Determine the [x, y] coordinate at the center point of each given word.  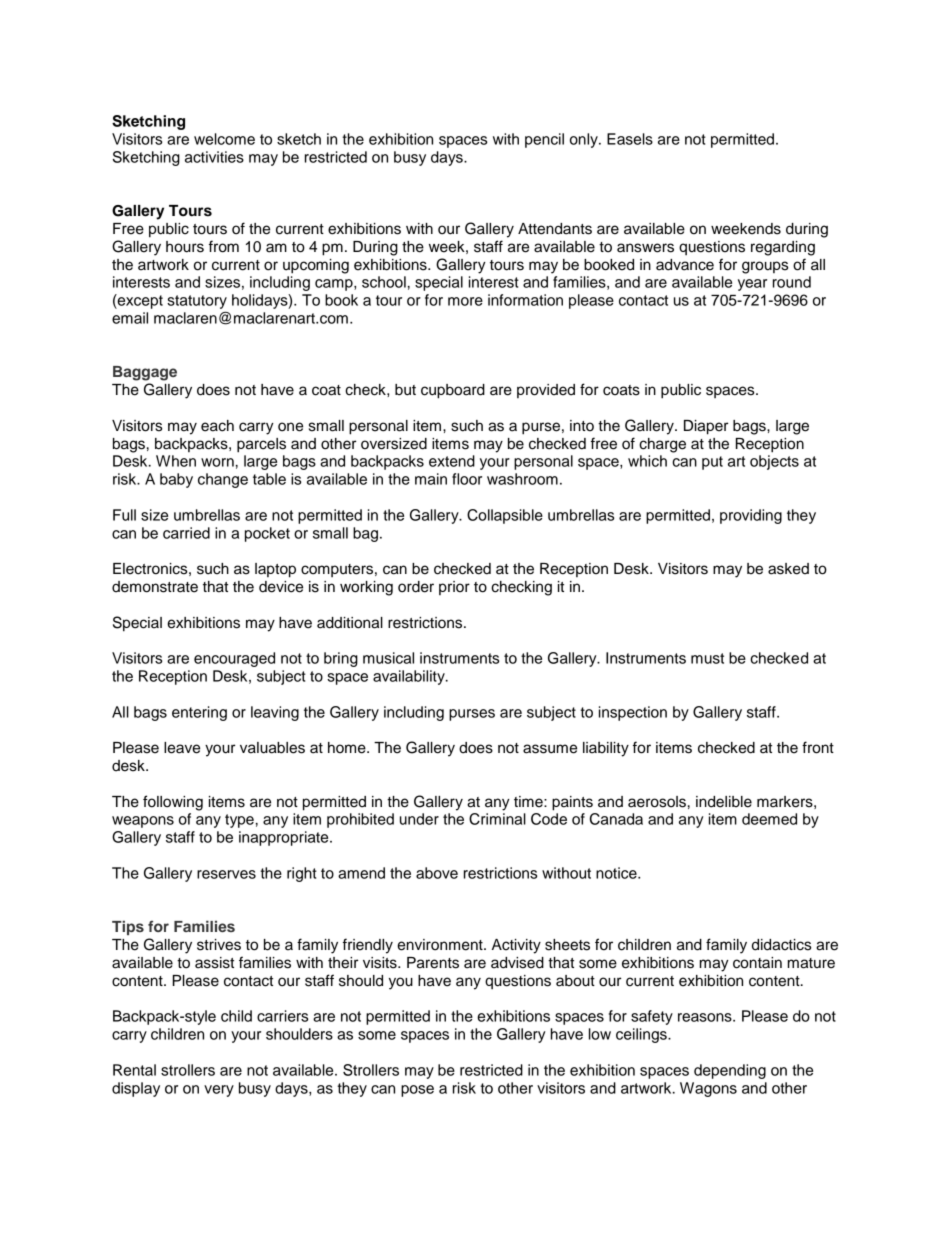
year [752, 285]
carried [186, 533]
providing [751, 516]
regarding [783, 248]
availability [410, 677]
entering [199, 713]
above [437, 873]
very [219, 1091]
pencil [544, 140]
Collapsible [505, 516]
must [707, 658]
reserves [226, 874]
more [465, 301]
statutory [197, 302]
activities [214, 157]
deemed [769, 819]
